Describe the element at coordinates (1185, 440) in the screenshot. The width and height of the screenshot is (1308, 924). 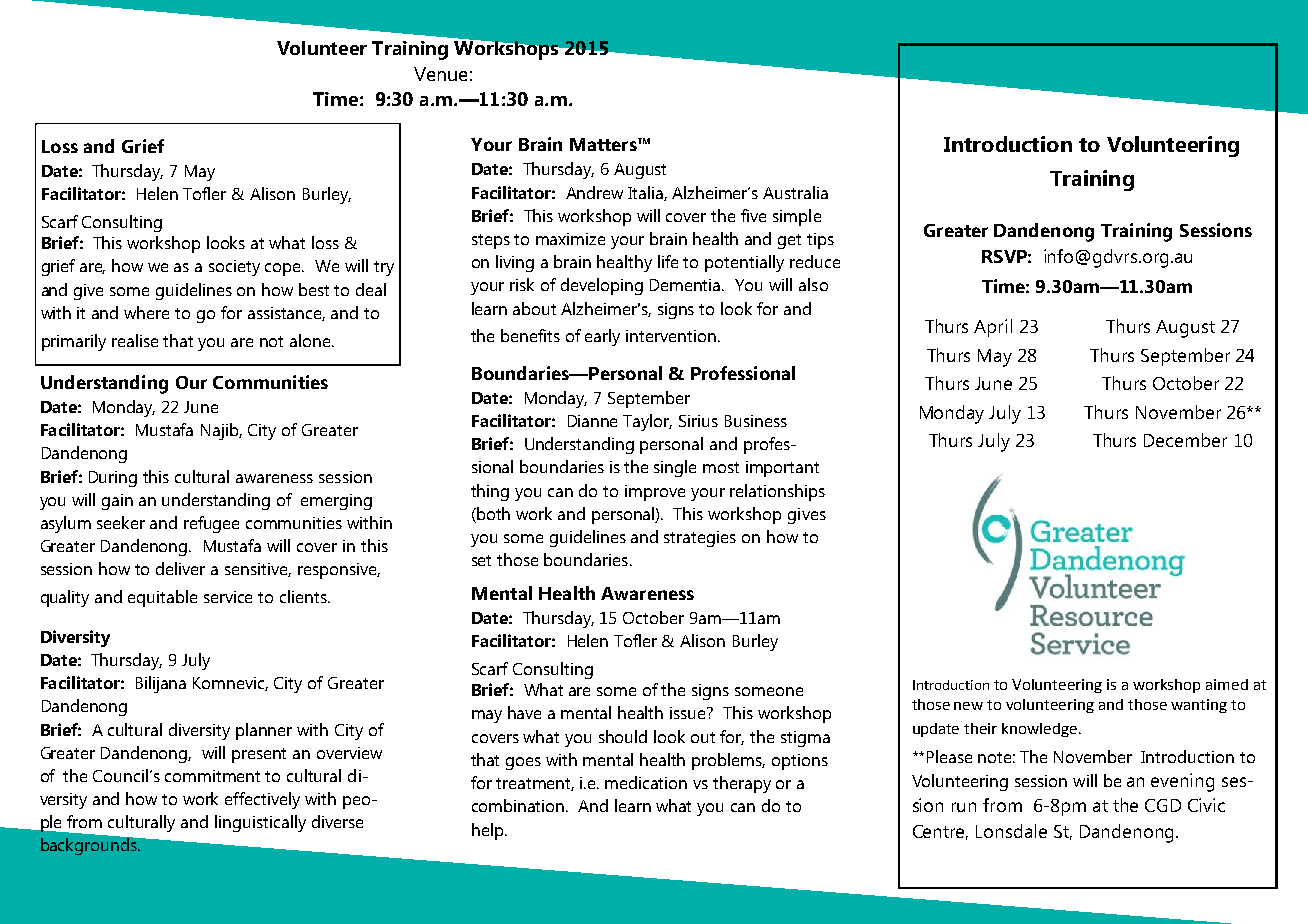
I see `December` at that location.
